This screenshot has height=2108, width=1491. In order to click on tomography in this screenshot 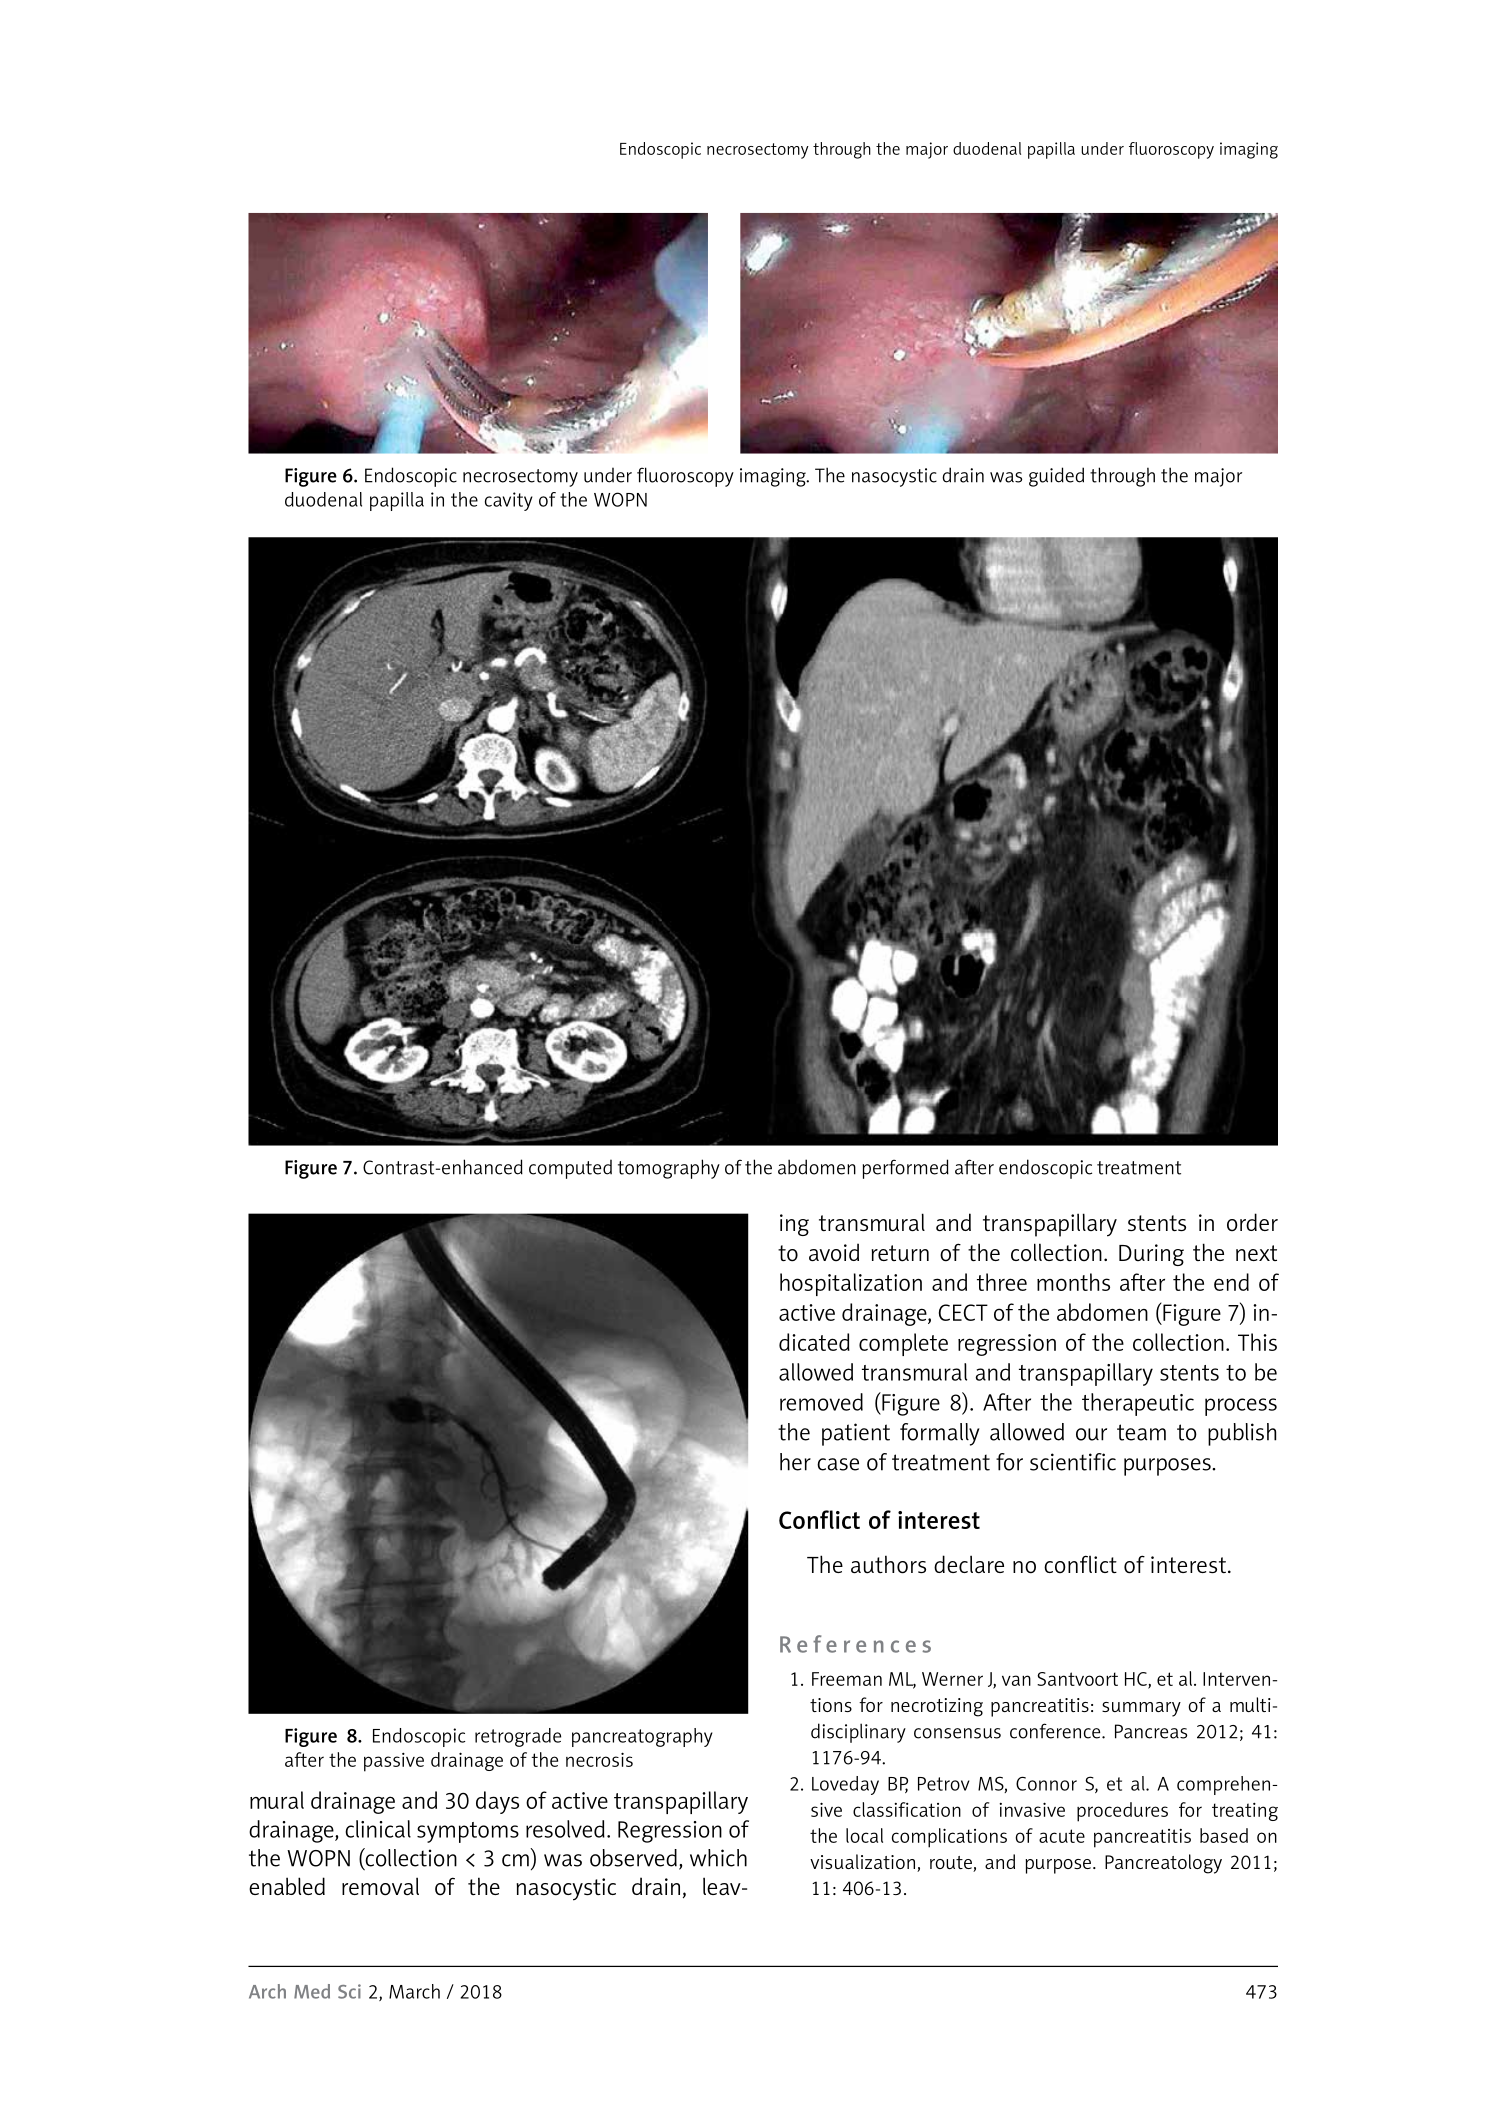, I will do `click(669, 1169)`.
